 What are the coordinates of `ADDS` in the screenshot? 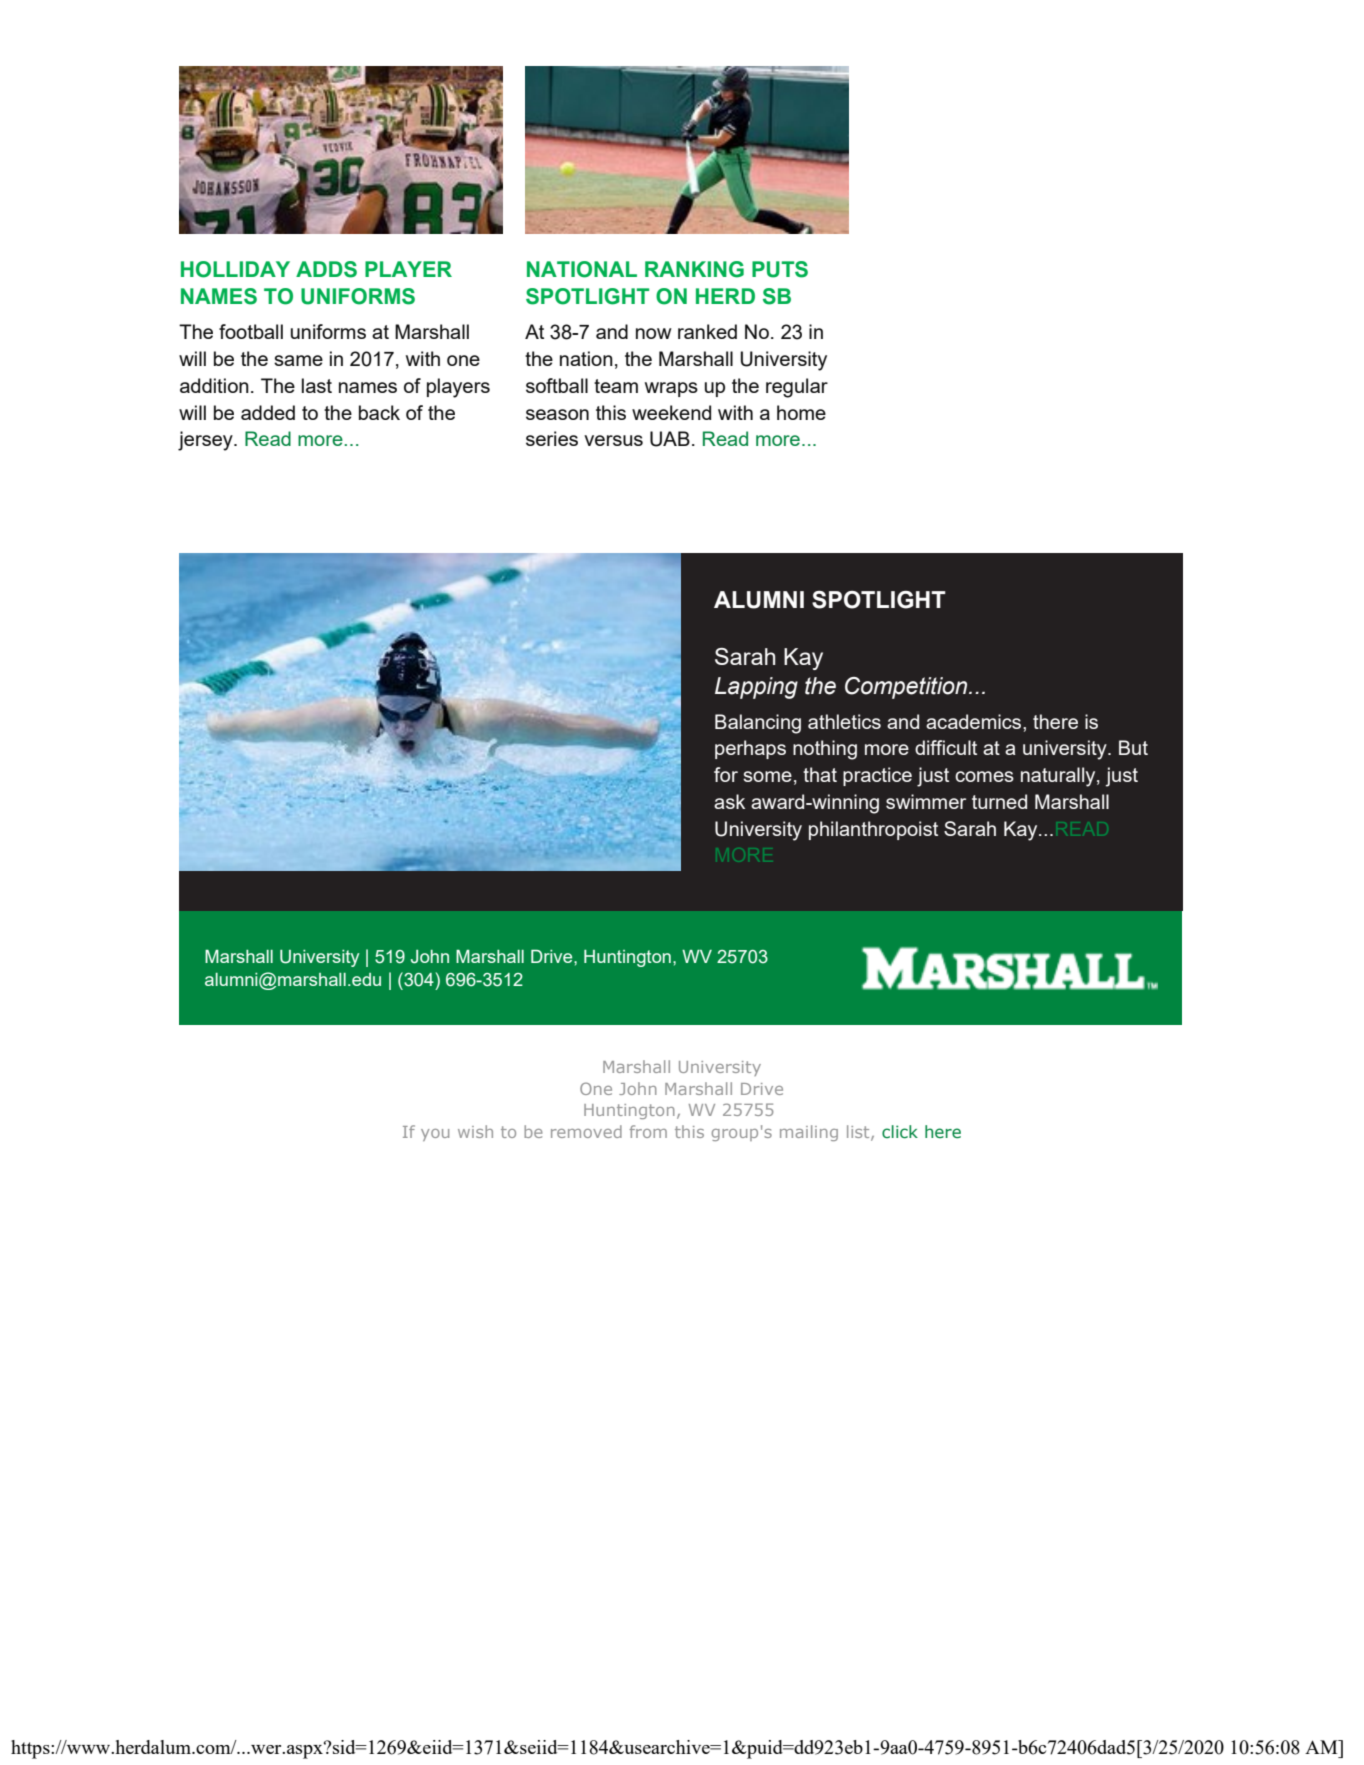 It's located at (326, 269).
